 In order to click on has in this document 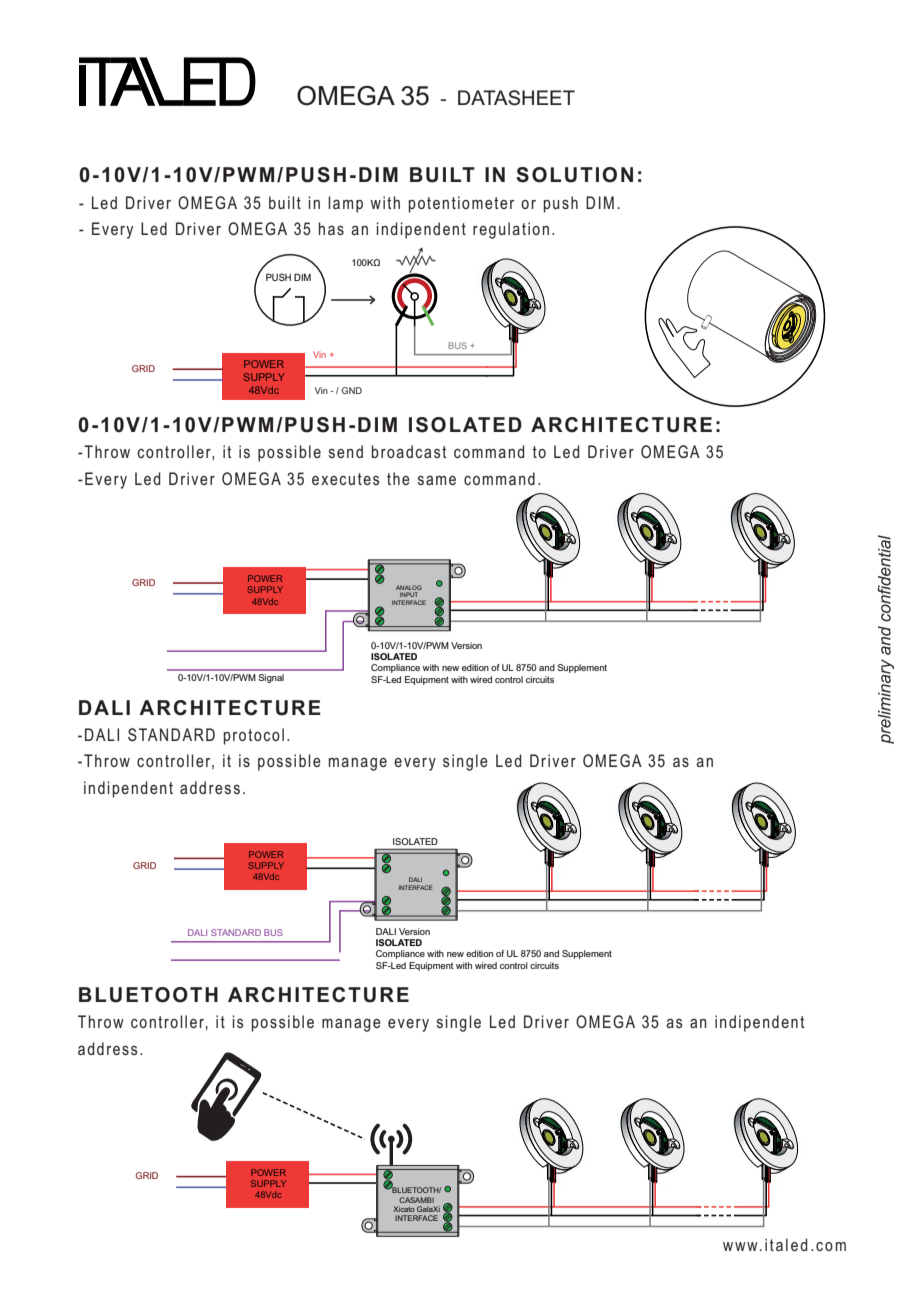, I will do `click(331, 228)`.
